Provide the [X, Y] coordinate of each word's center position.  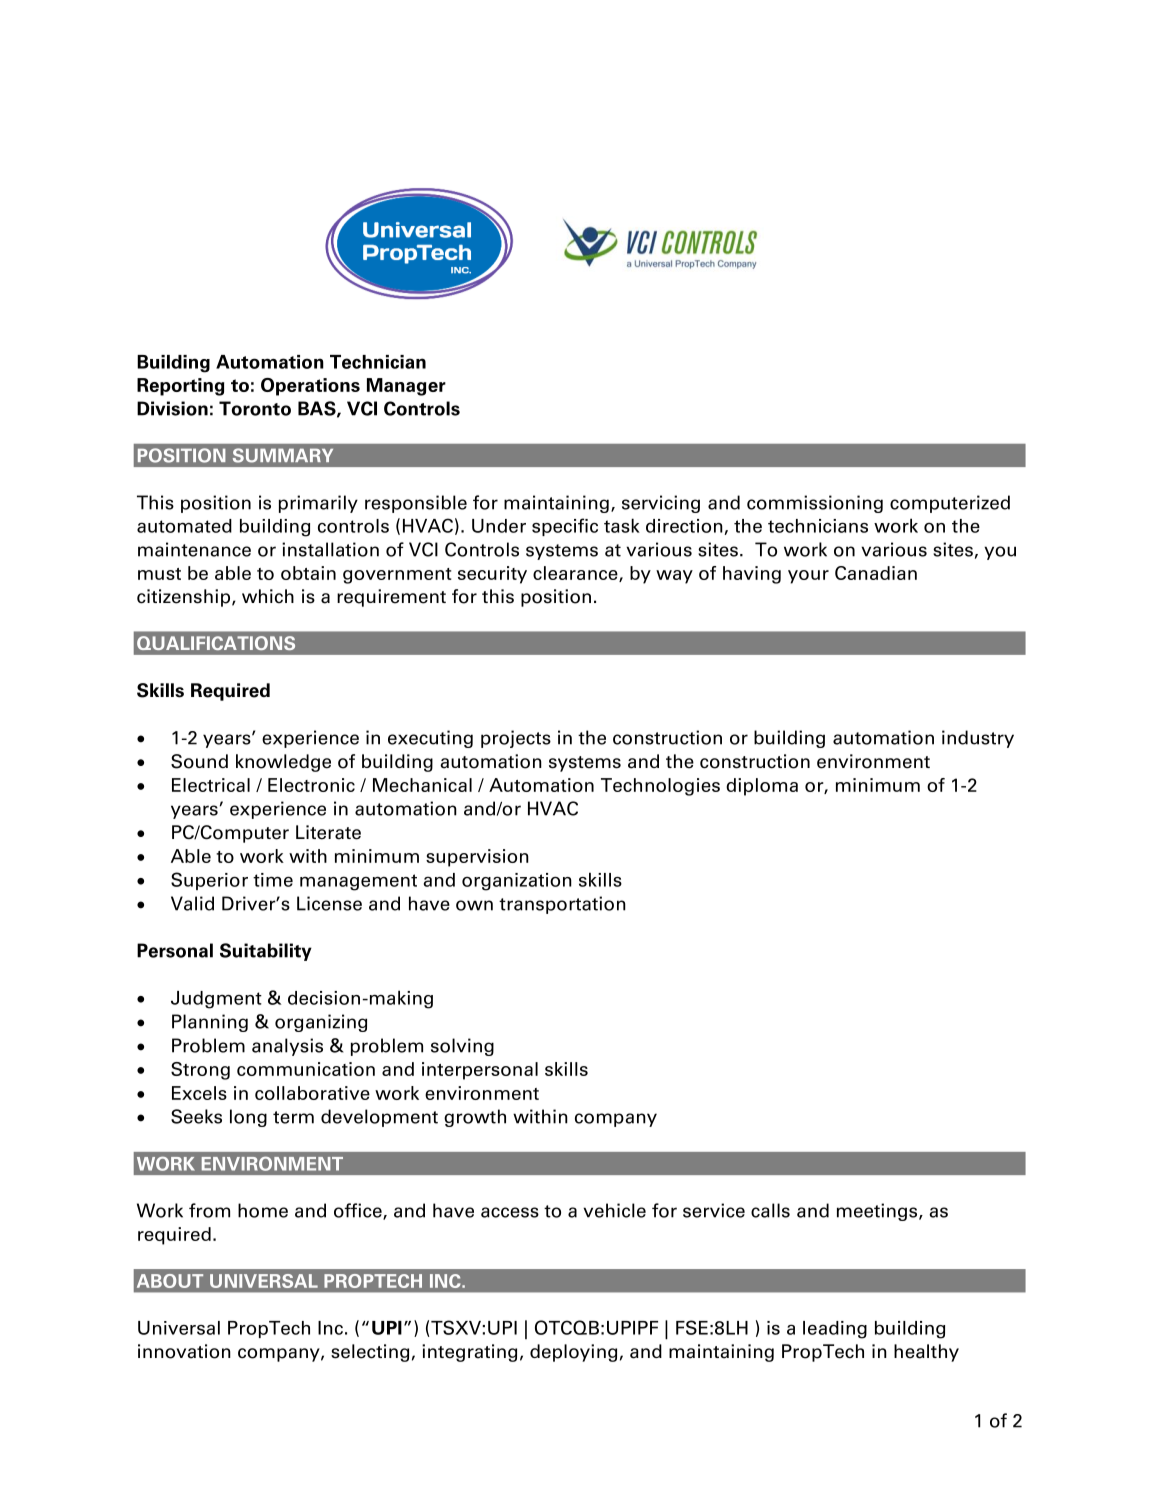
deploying [573, 1353]
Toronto [255, 408]
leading [835, 1330]
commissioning [815, 504]
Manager [406, 387]
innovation [184, 1351]
